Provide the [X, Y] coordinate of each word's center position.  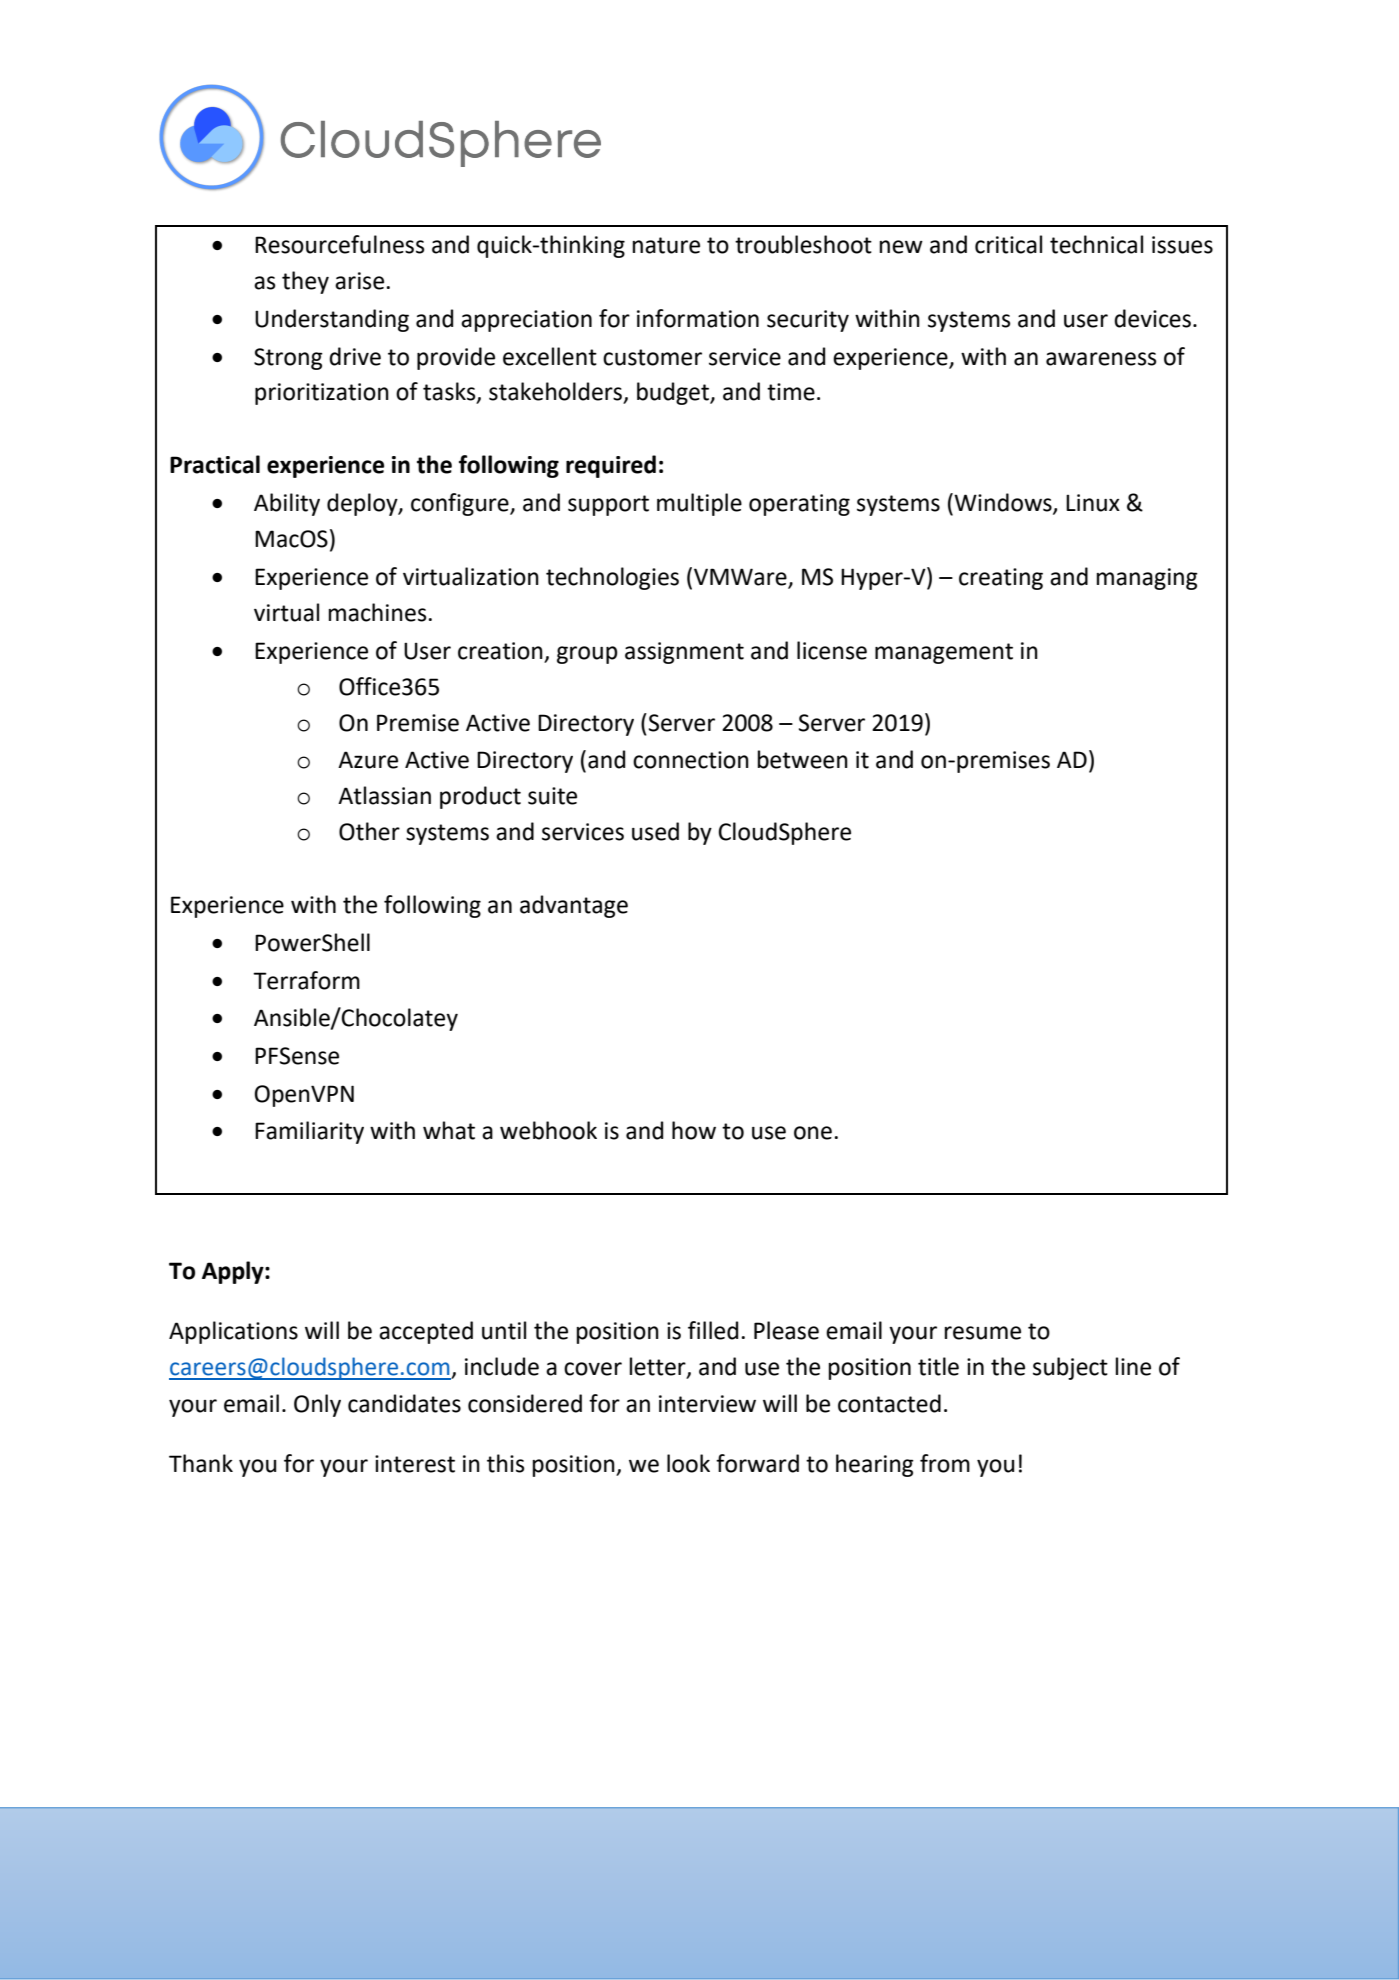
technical [1096, 244]
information [698, 318]
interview [707, 1404]
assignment [684, 653]
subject [1070, 1368]
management [944, 653]
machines [378, 612]
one [813, 1133]
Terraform [306, 980]
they [305, 282]
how [694, 1130]
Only [317, 1405]
